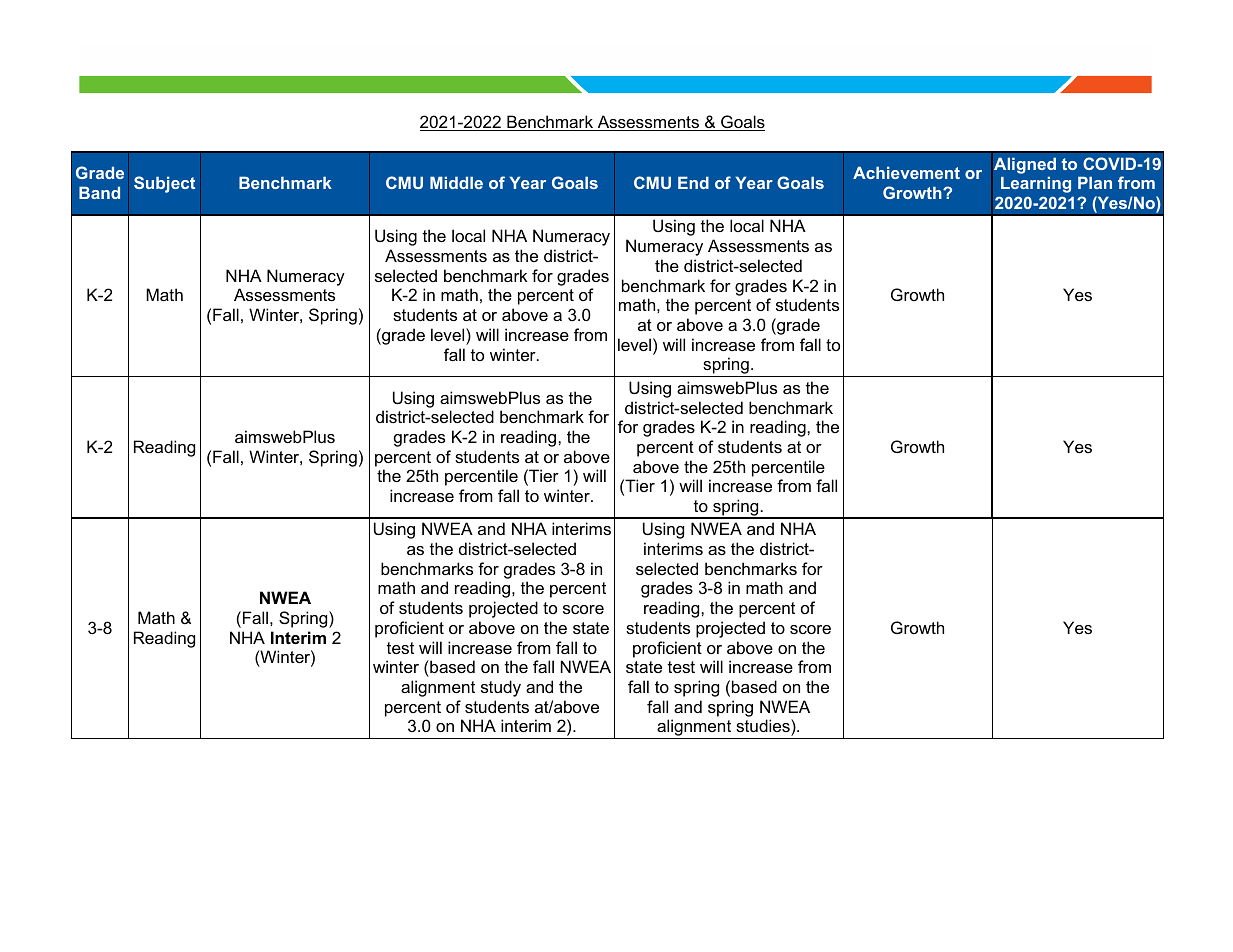  What do you see at coordinates (1095, 182) in the image?
I see `Plan` at bounding box center [1095, 182].
